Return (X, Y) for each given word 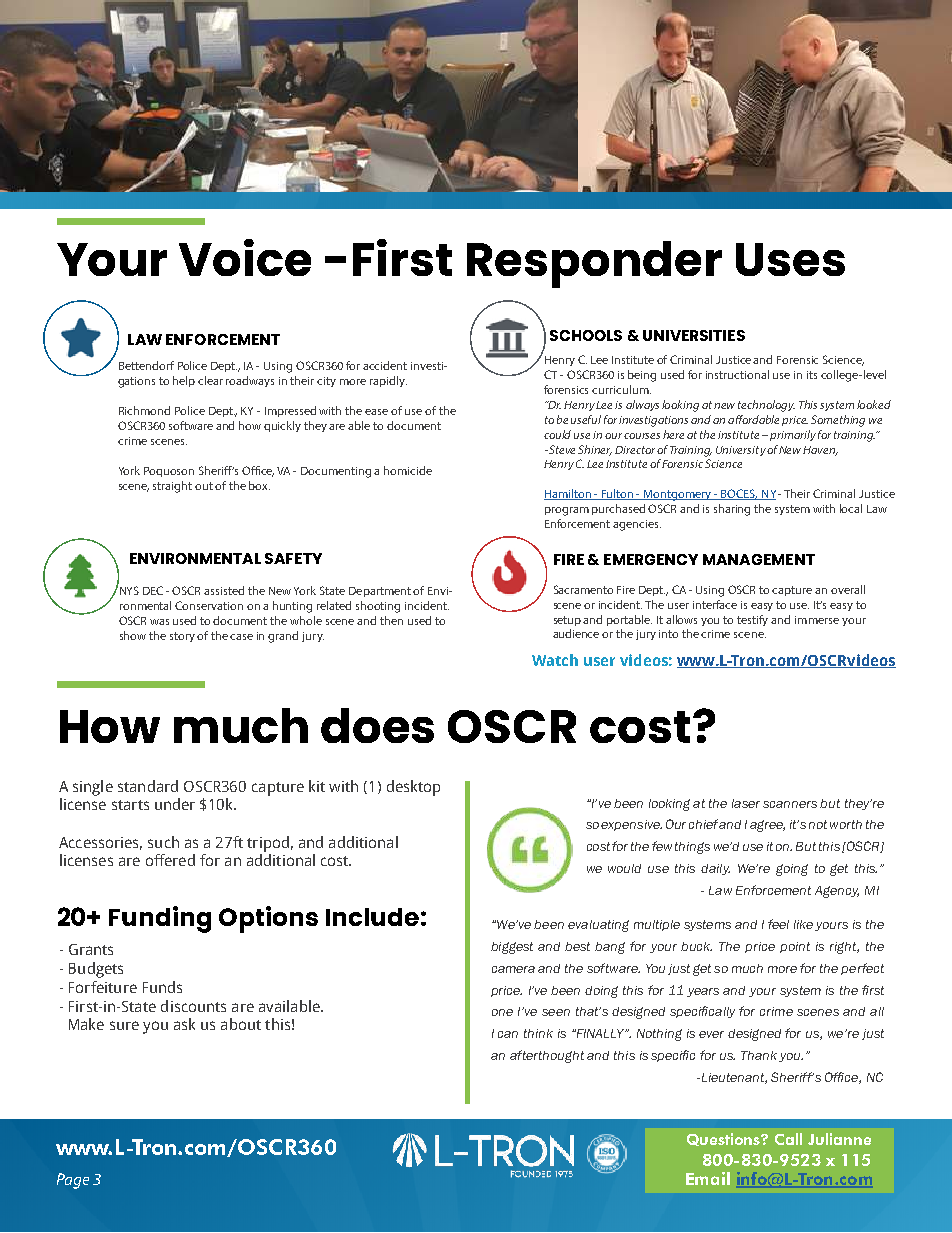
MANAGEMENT (759, 559)
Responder (594, 264)
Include (372, 917)
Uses (790, 259)
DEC (153, 590)
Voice (245, 257)
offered (170, 860)
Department (381, 592)
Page (73, 1181)
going (792, 870)
